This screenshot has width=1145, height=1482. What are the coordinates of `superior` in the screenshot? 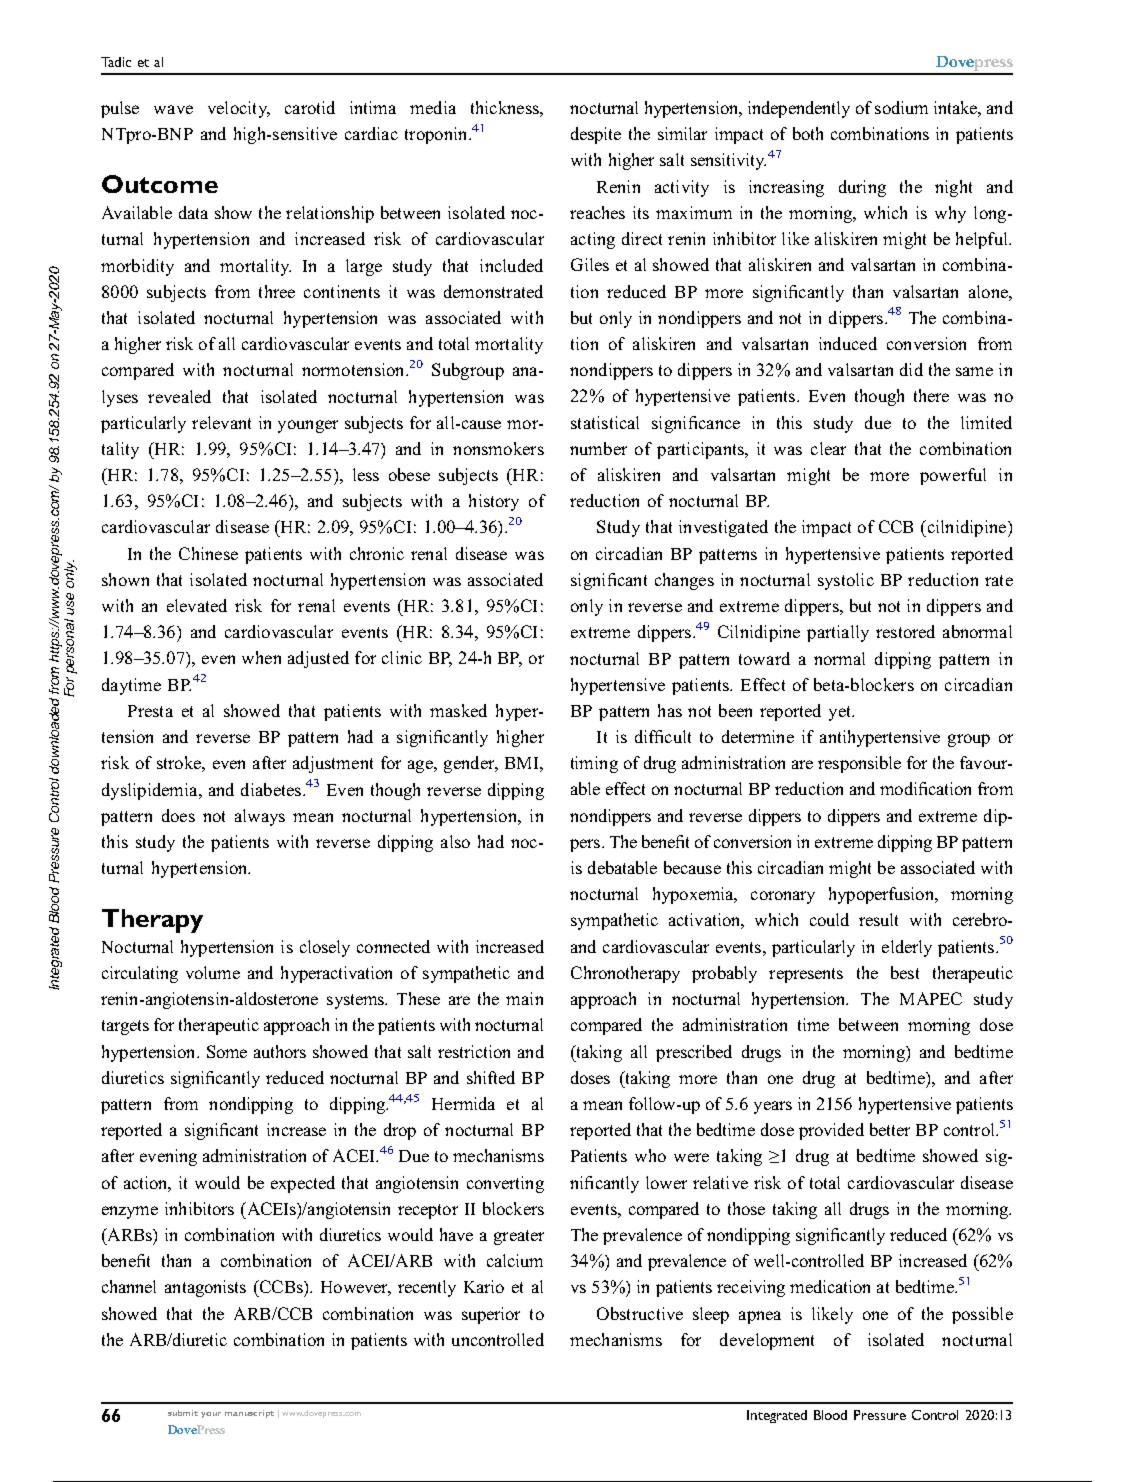 It's located at (491, 1315).
